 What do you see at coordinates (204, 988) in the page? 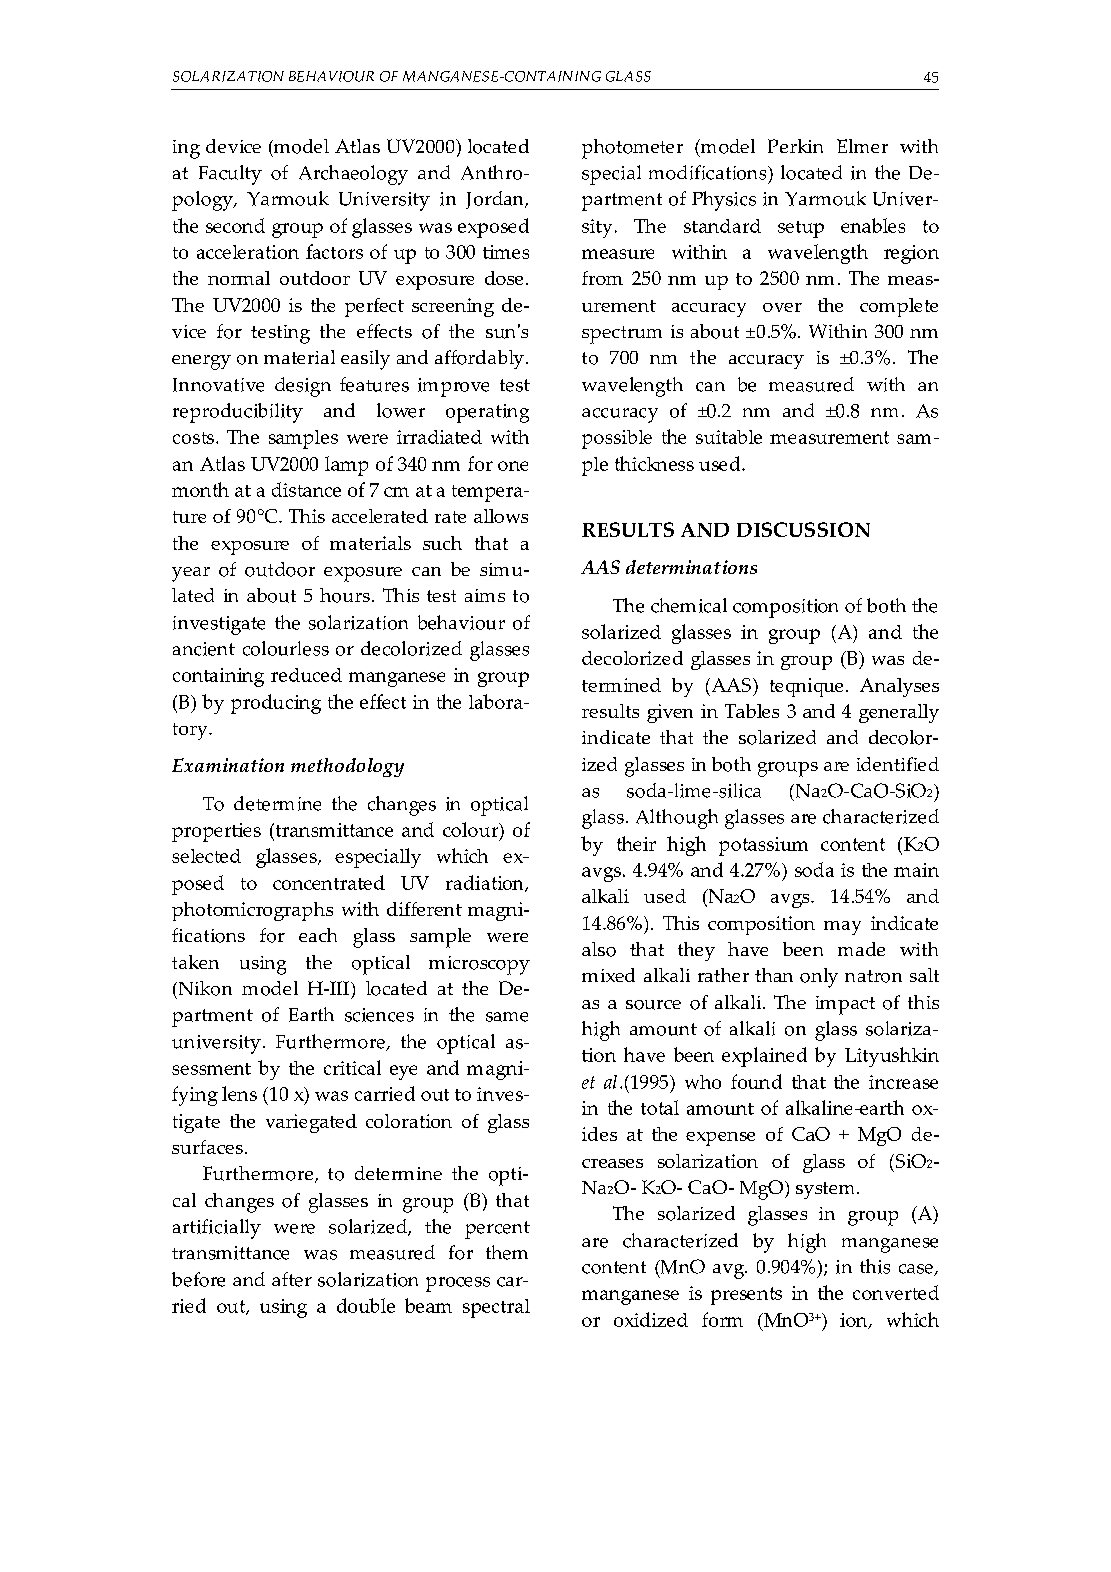
I see `Nikon` at bounding box center [204, 988].
